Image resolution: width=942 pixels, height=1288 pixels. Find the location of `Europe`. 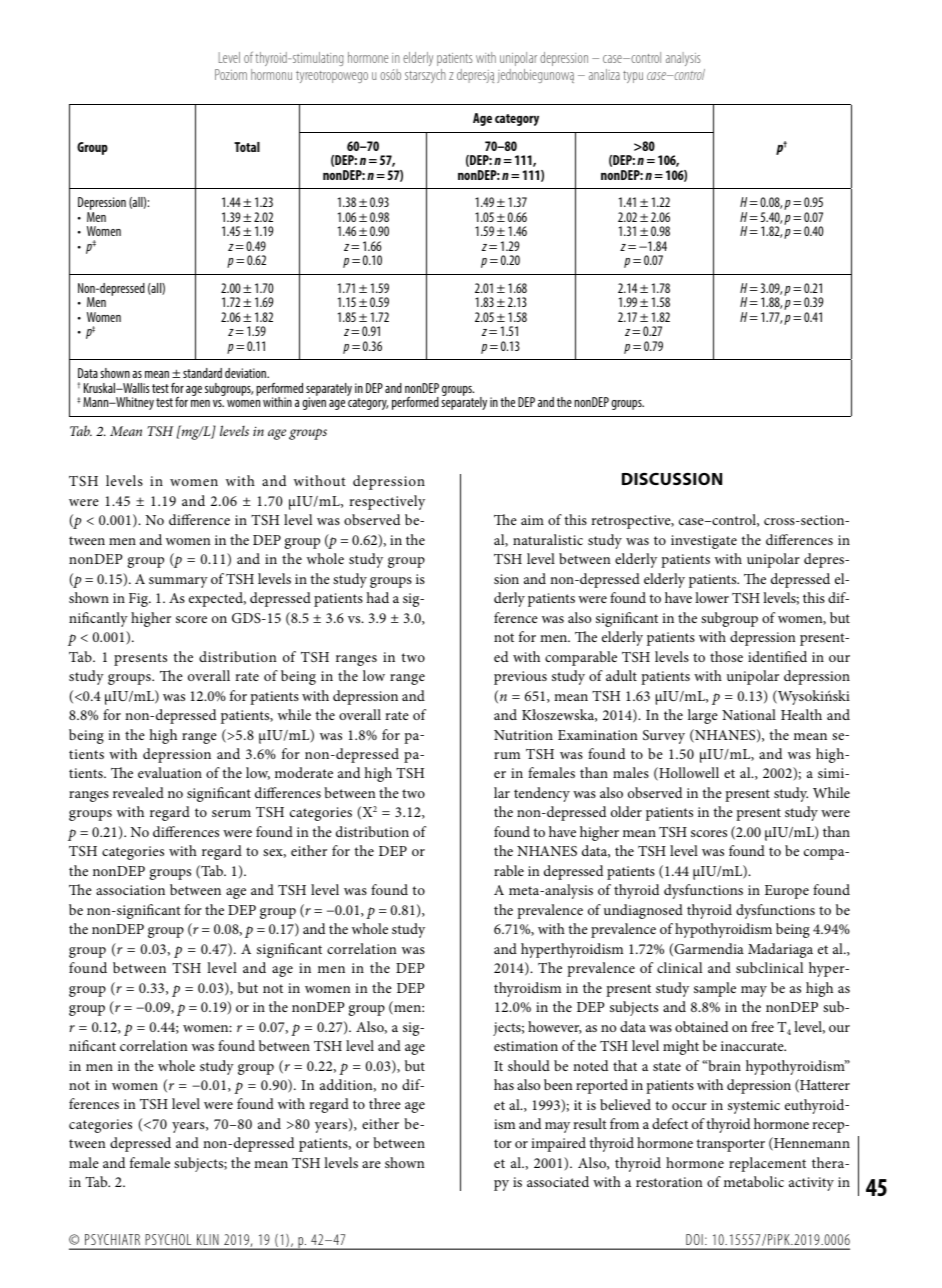

Europe is located at coordinates (787, 892).
